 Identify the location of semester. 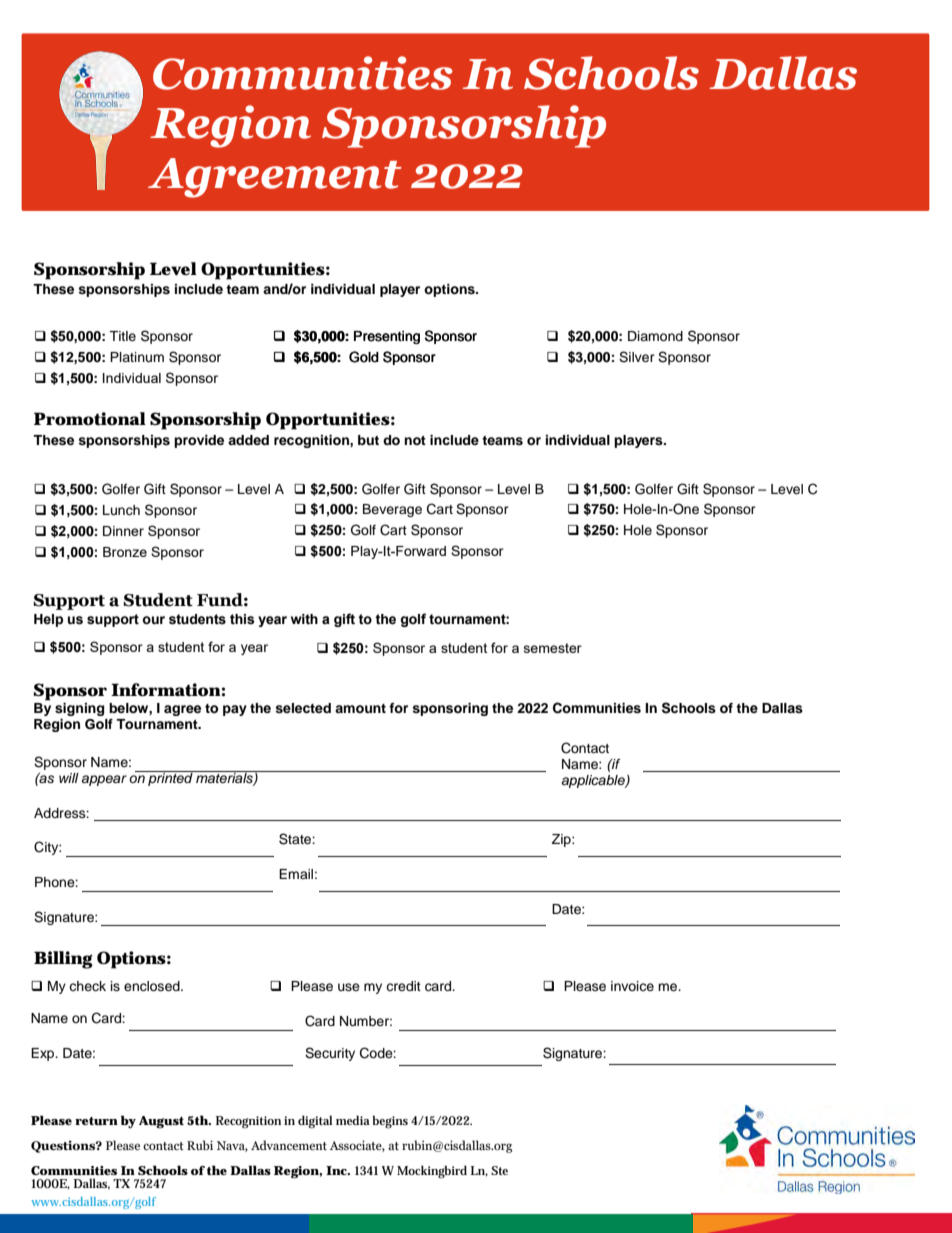
(553, 648).
